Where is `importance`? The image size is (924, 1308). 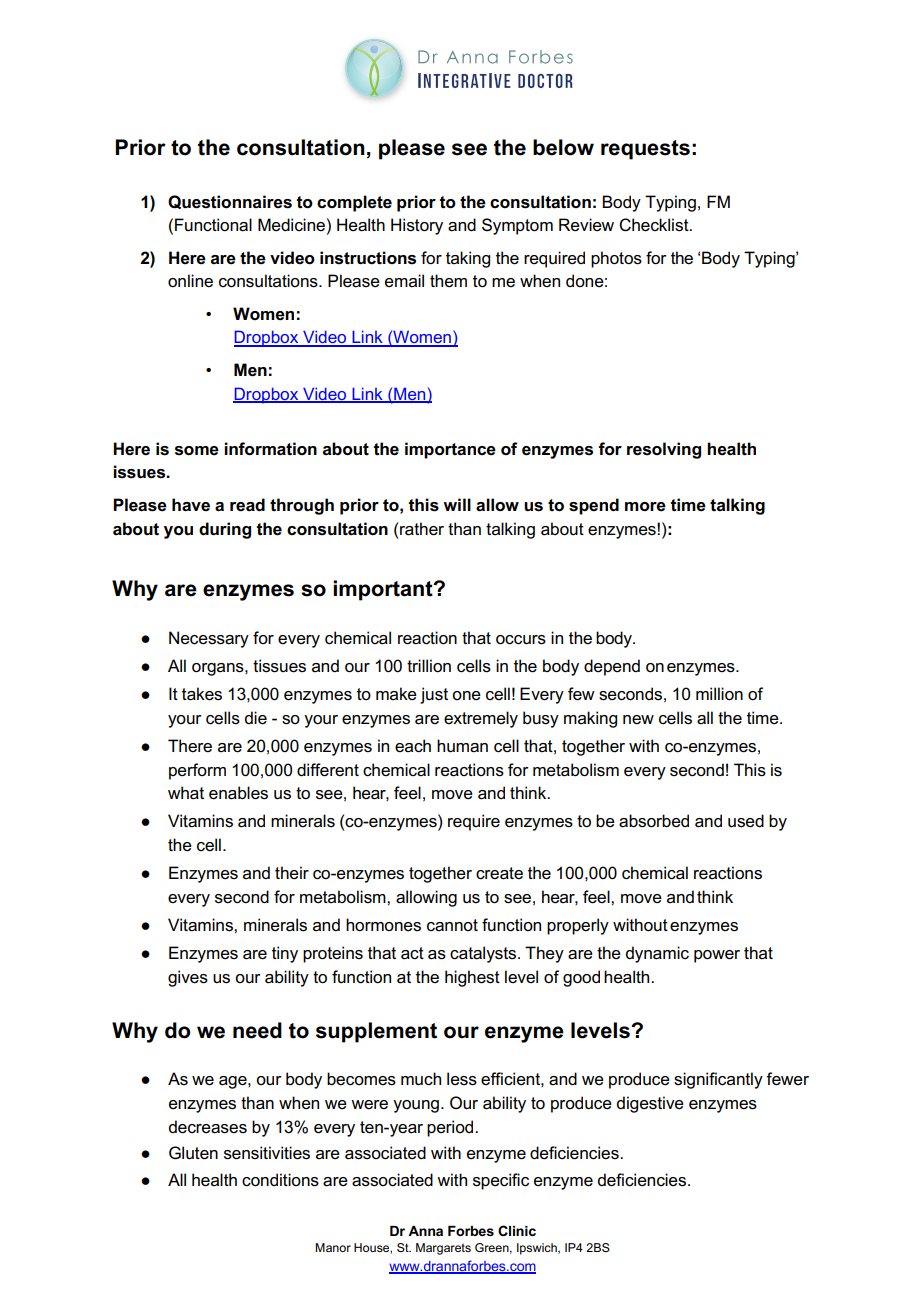
importance is located at coordinates (450, 450).
